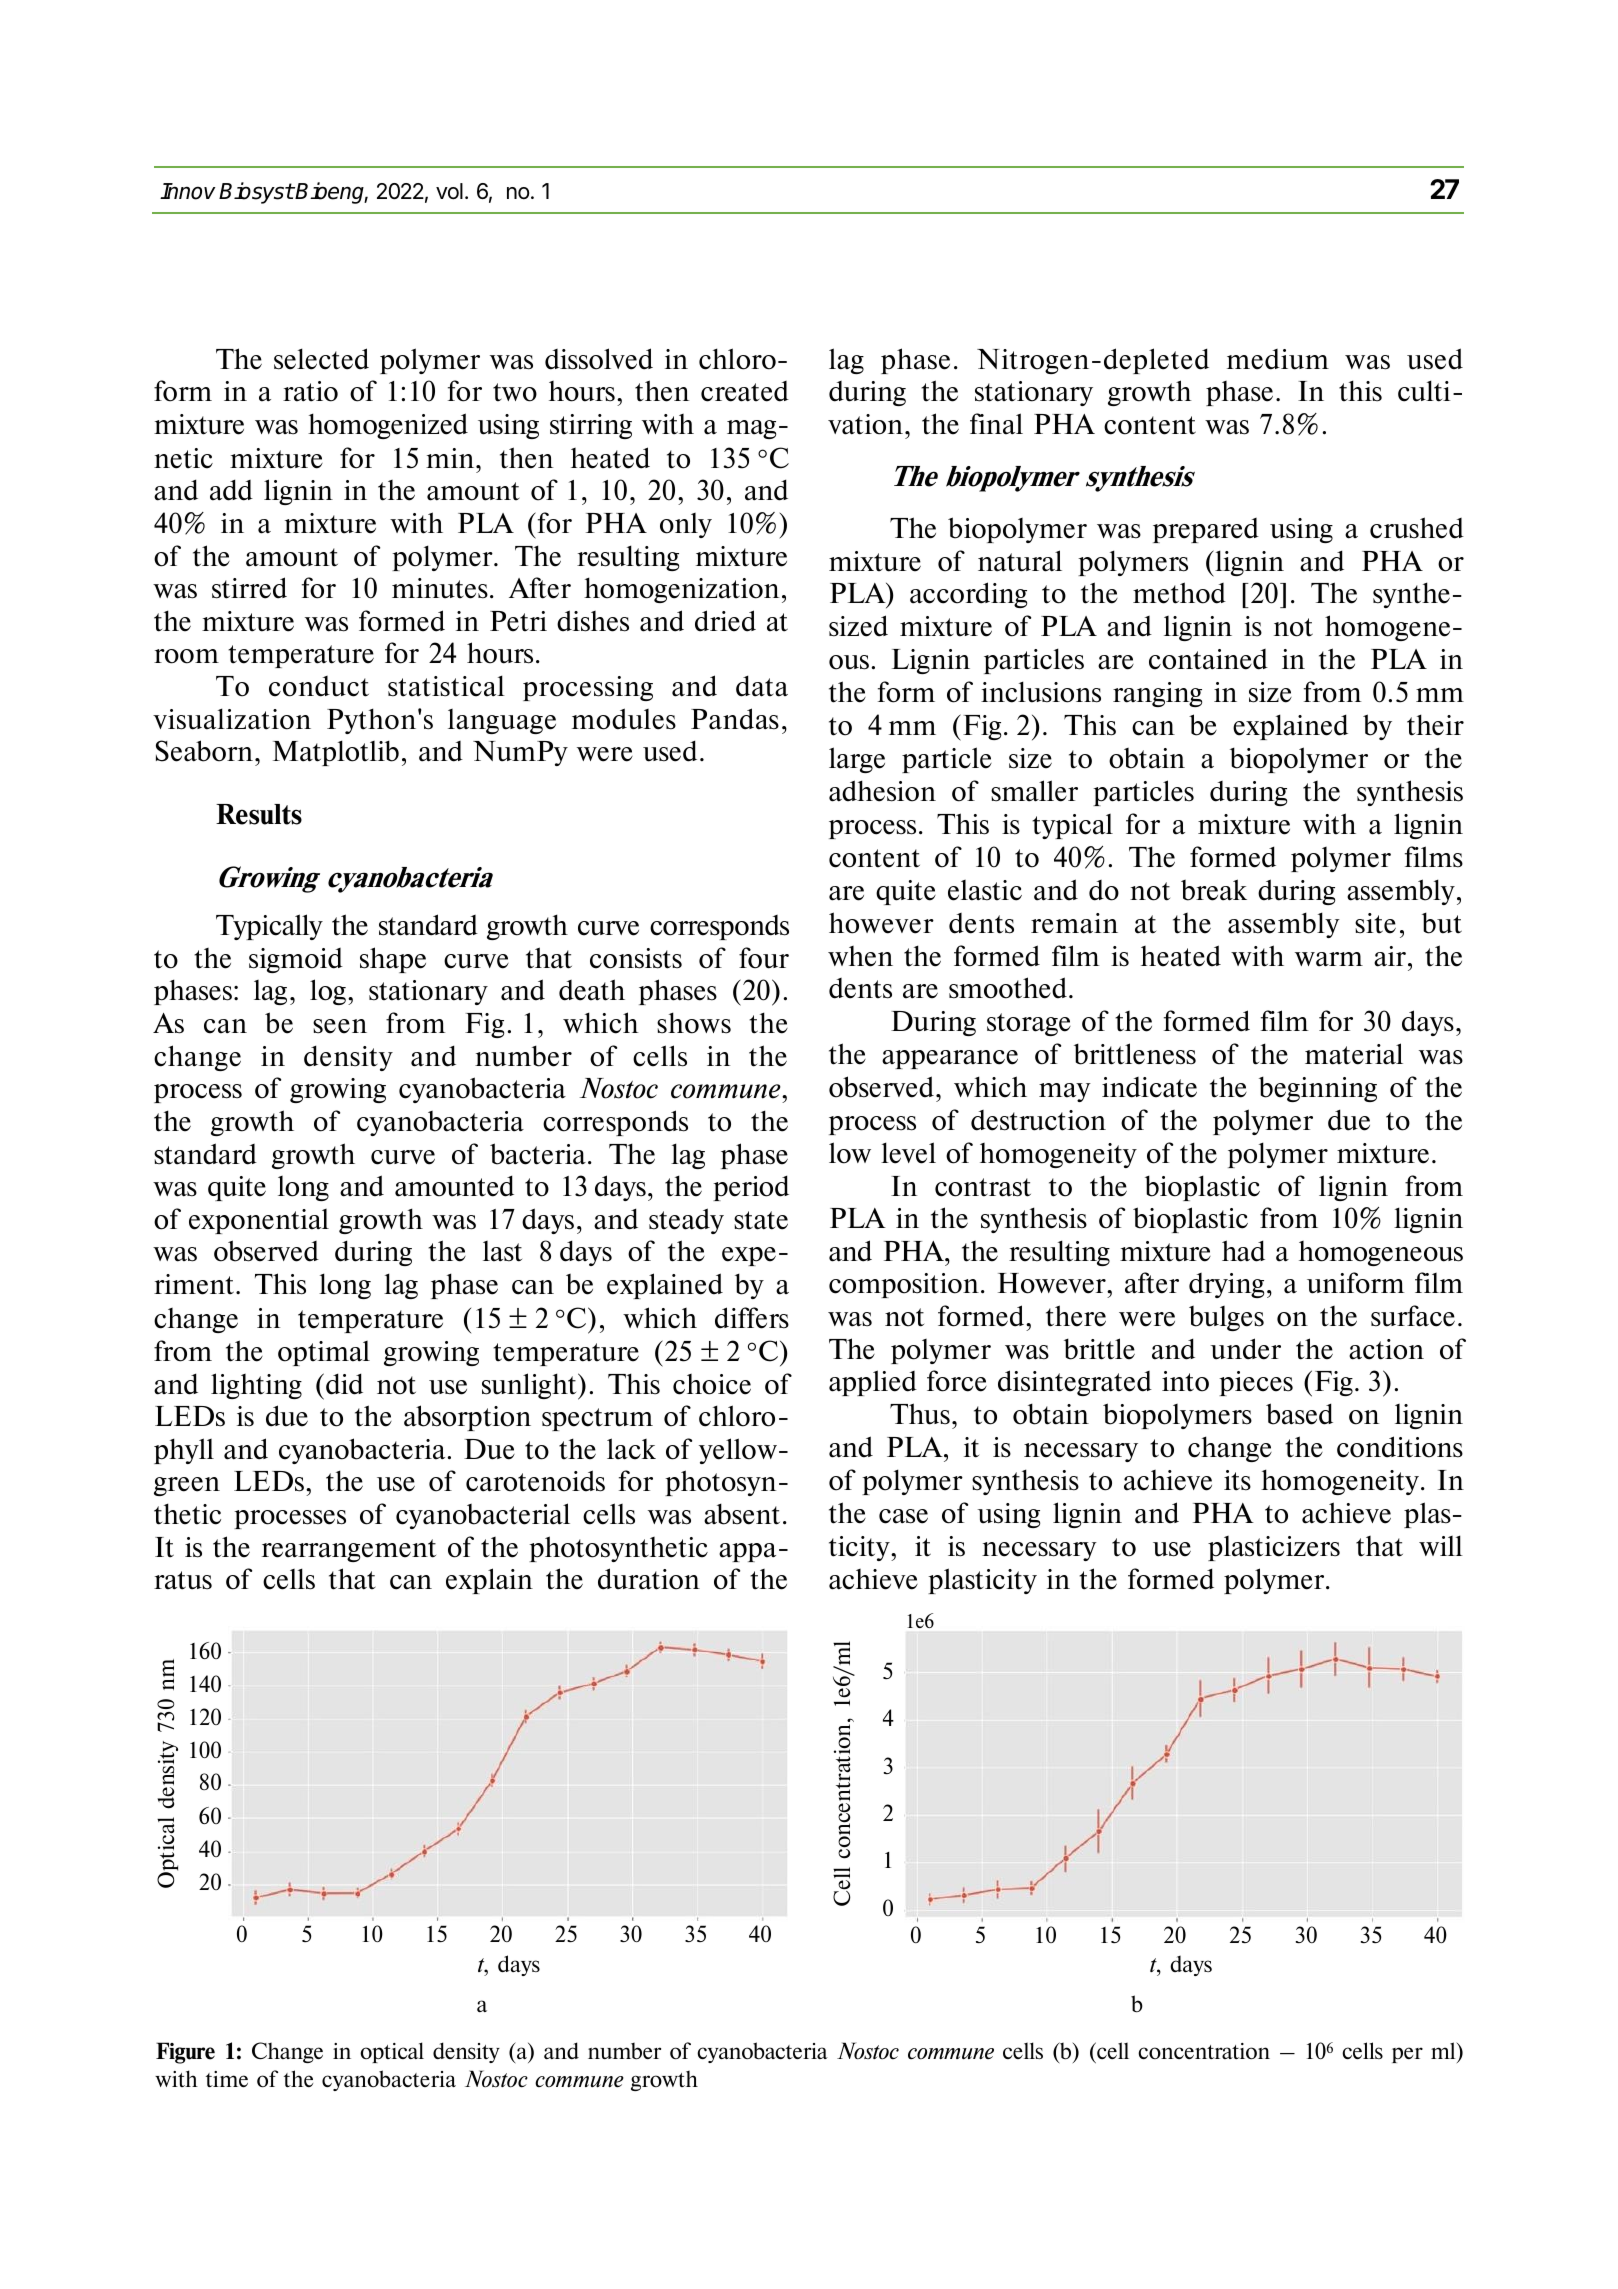  Describe the element at coordinates (227, 2079) in the document. I see `time` at that location.
